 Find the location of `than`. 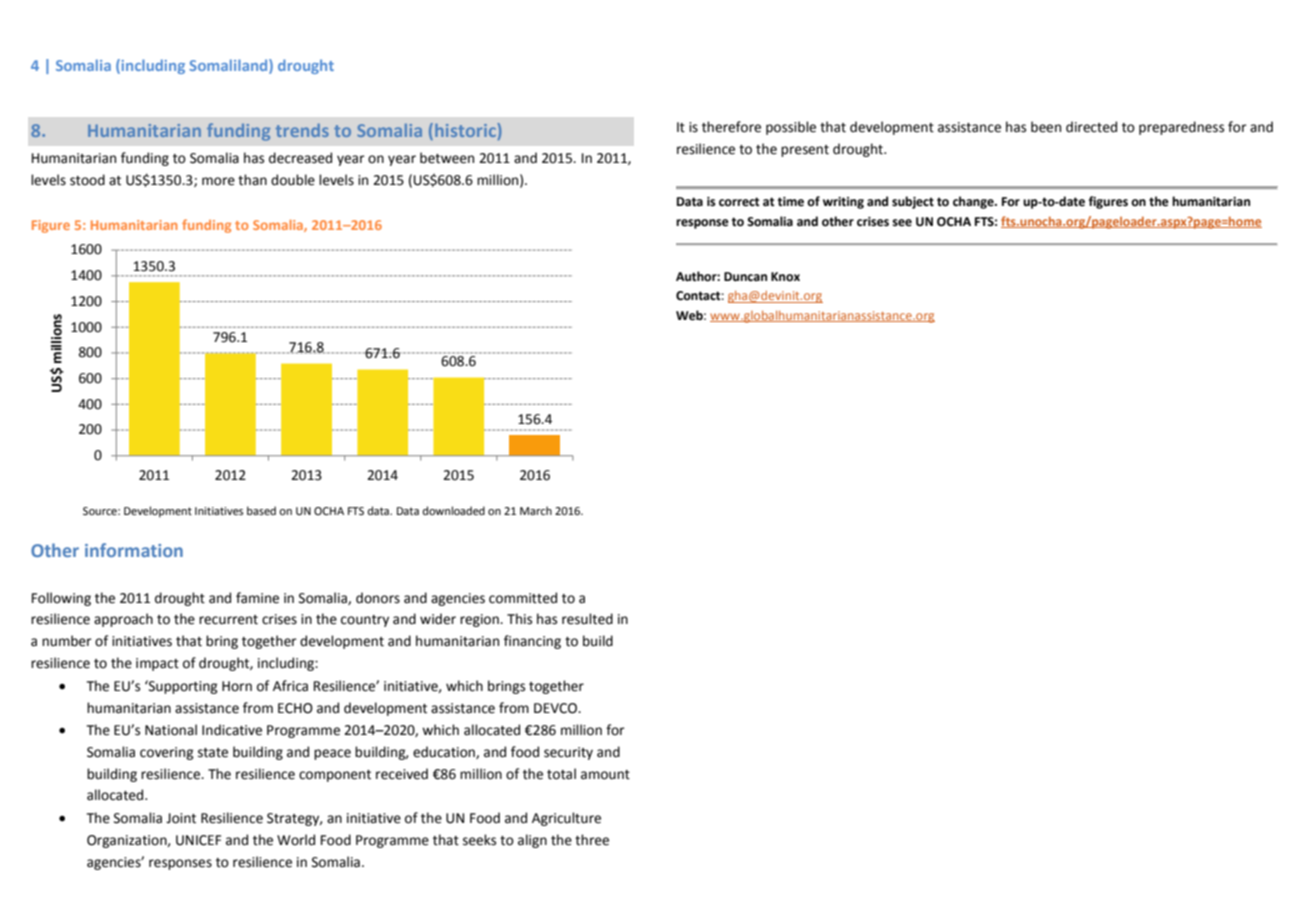

than is located at coordinates (252, 180).
